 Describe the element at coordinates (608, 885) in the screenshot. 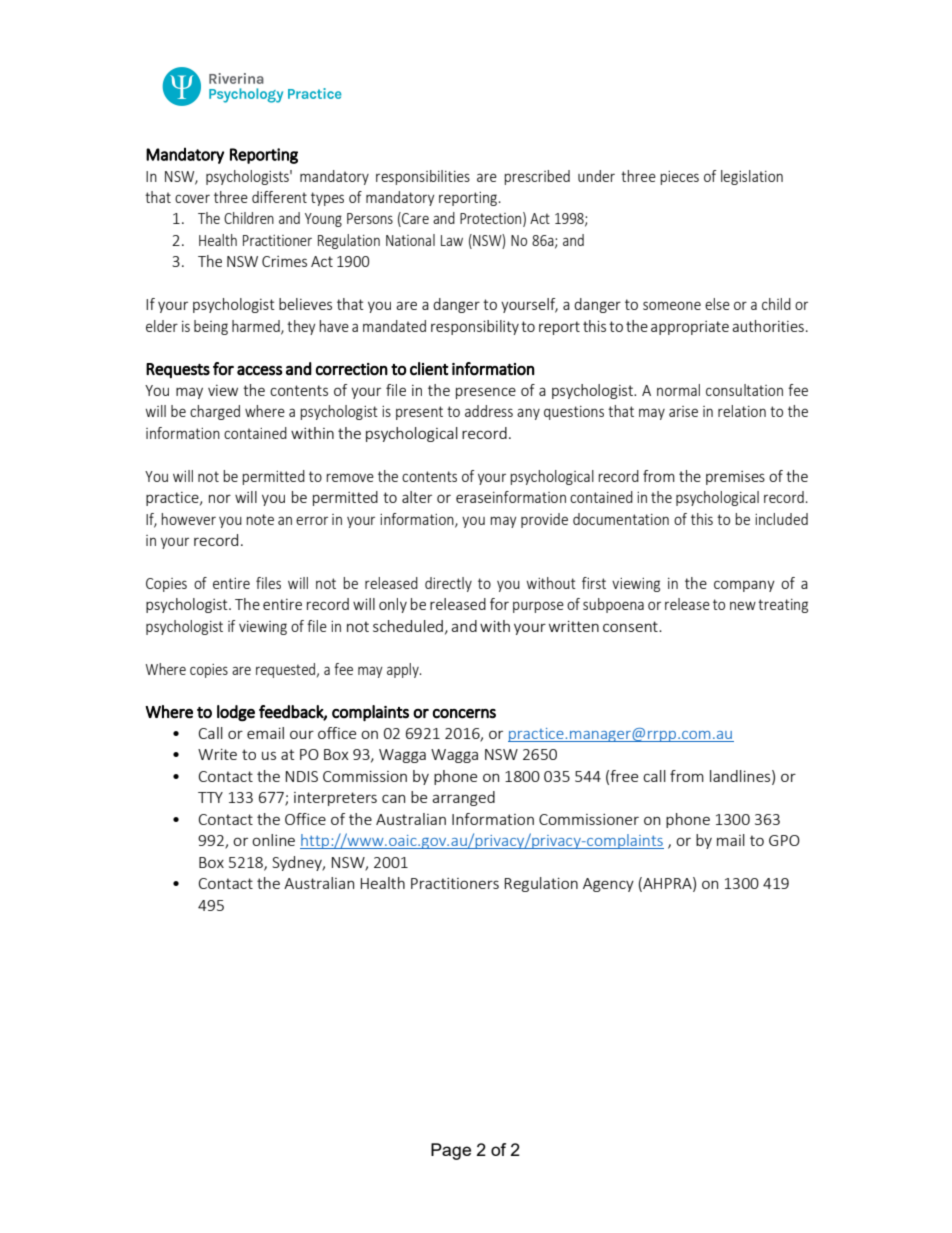

I see `Agency` at that location.
